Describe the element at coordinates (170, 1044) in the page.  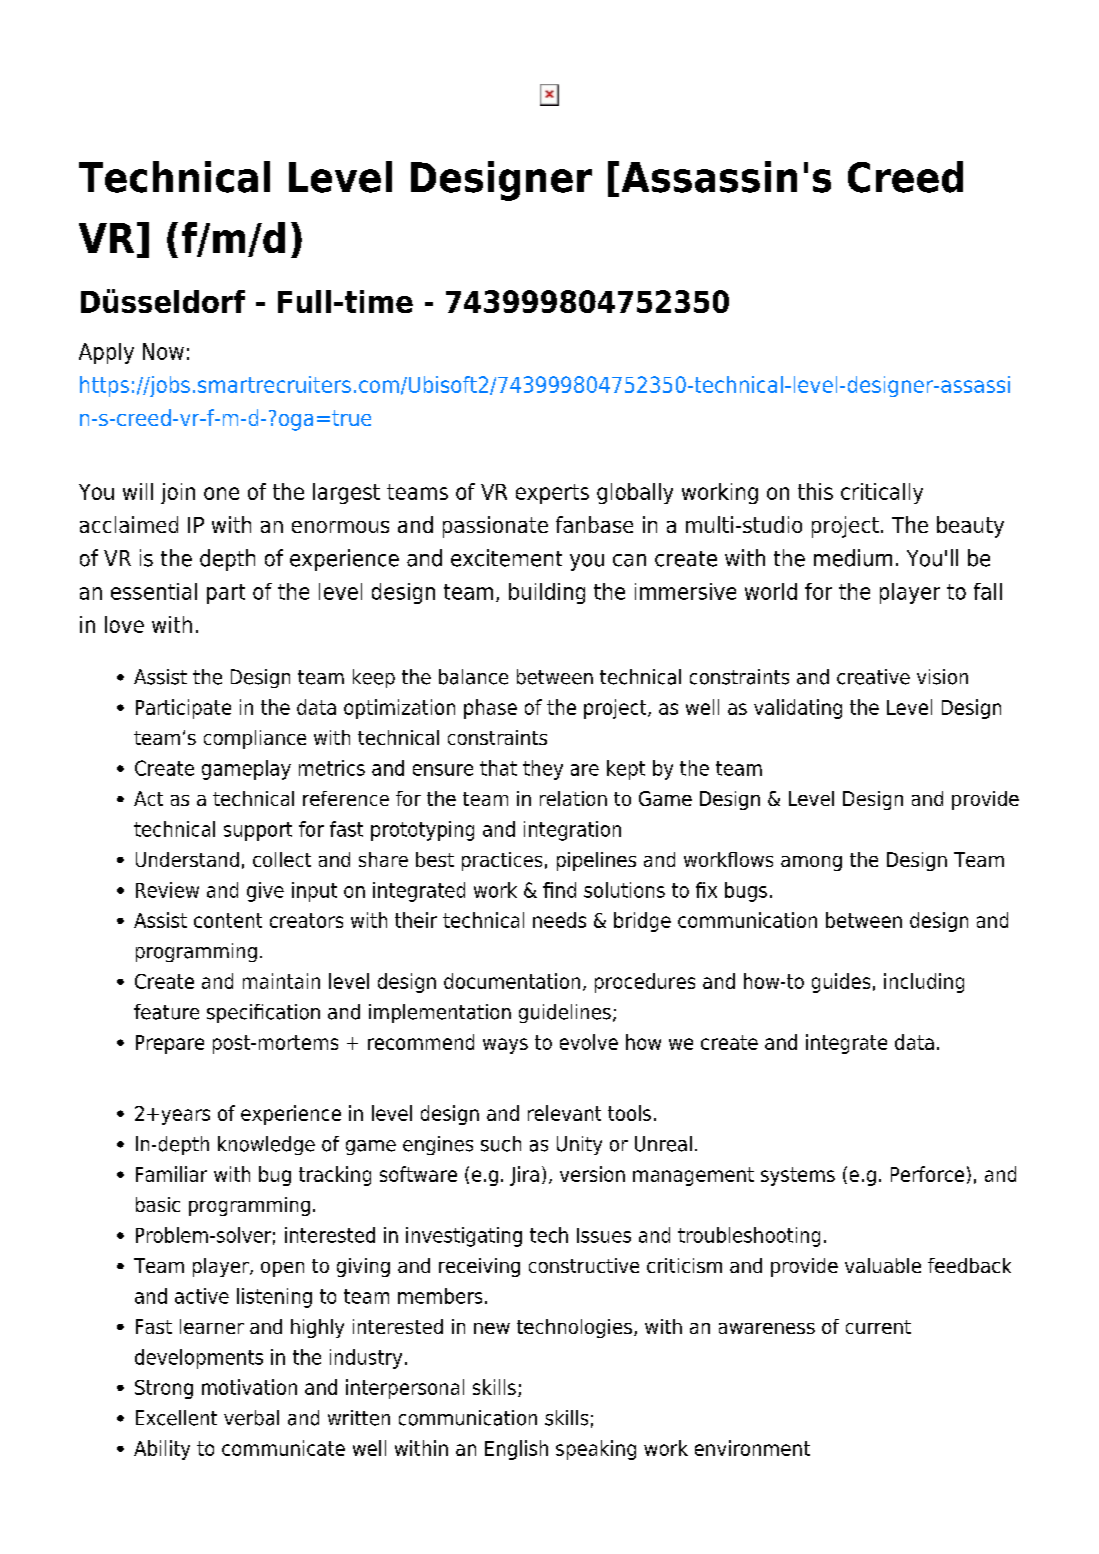
I see `Prepare` at that location.
